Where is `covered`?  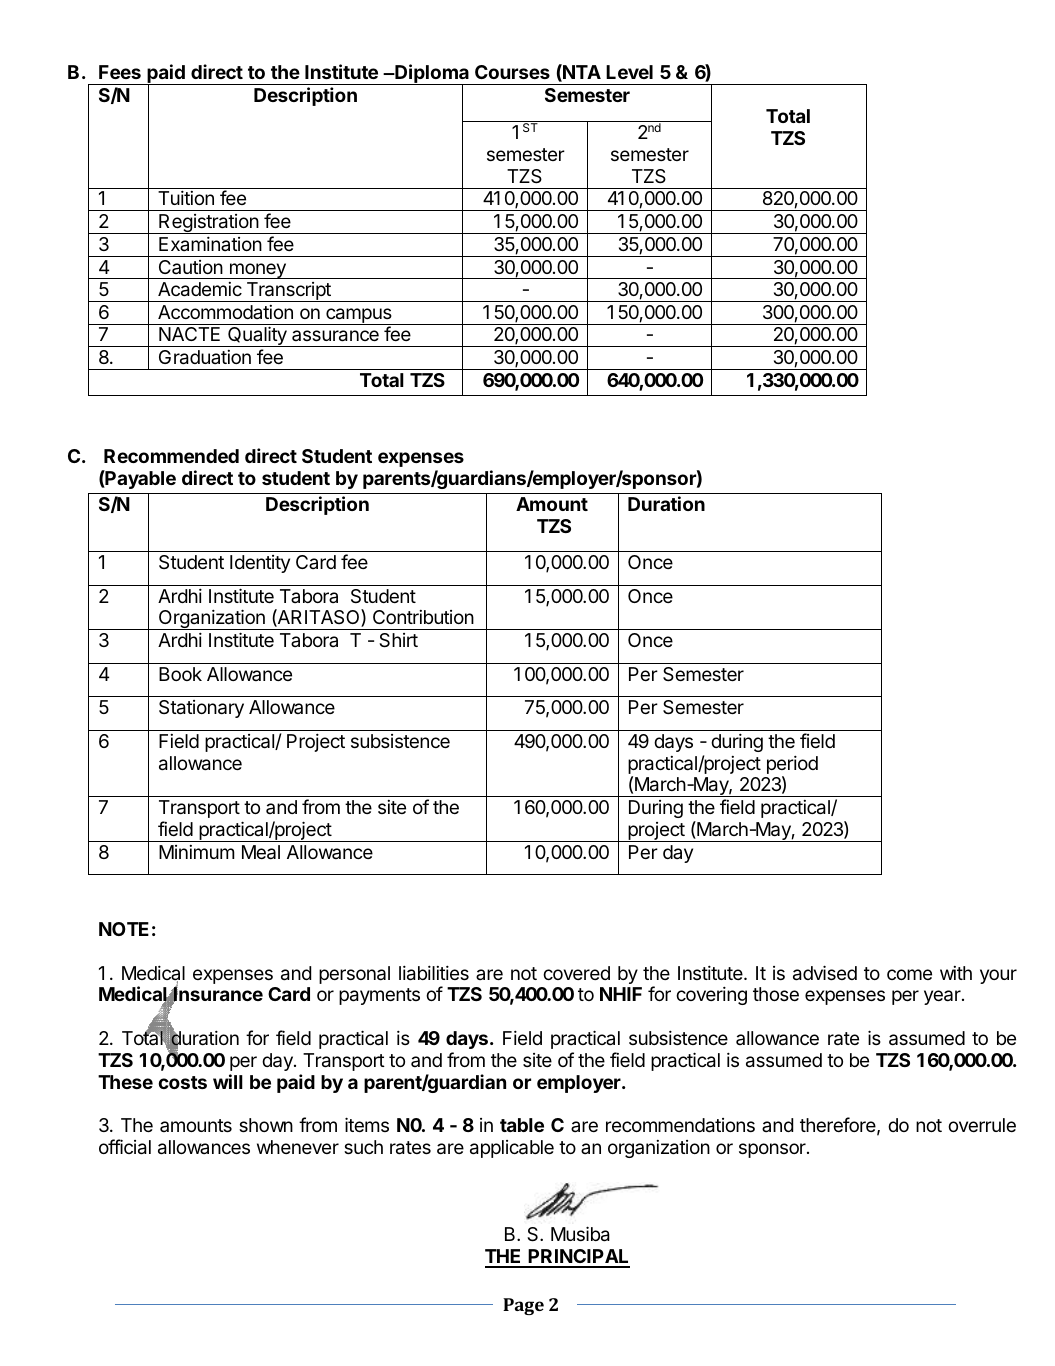 covered is located at coordinates (576, 973).
